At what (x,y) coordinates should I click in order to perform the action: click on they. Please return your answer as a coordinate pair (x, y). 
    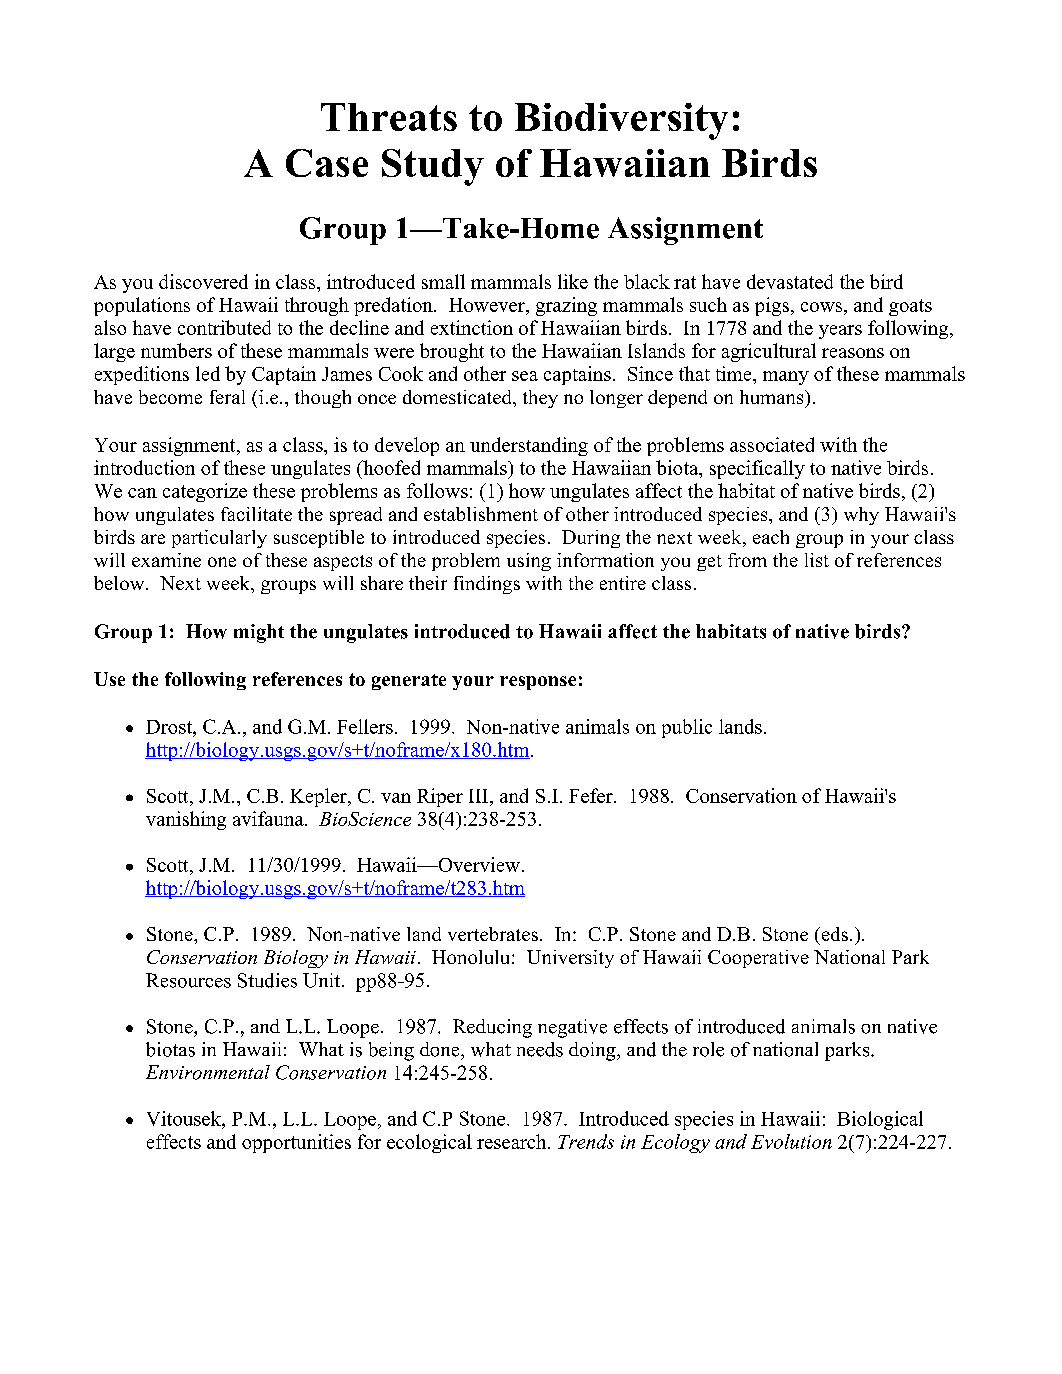
    Looking at the image, I should click on (540, 399).
